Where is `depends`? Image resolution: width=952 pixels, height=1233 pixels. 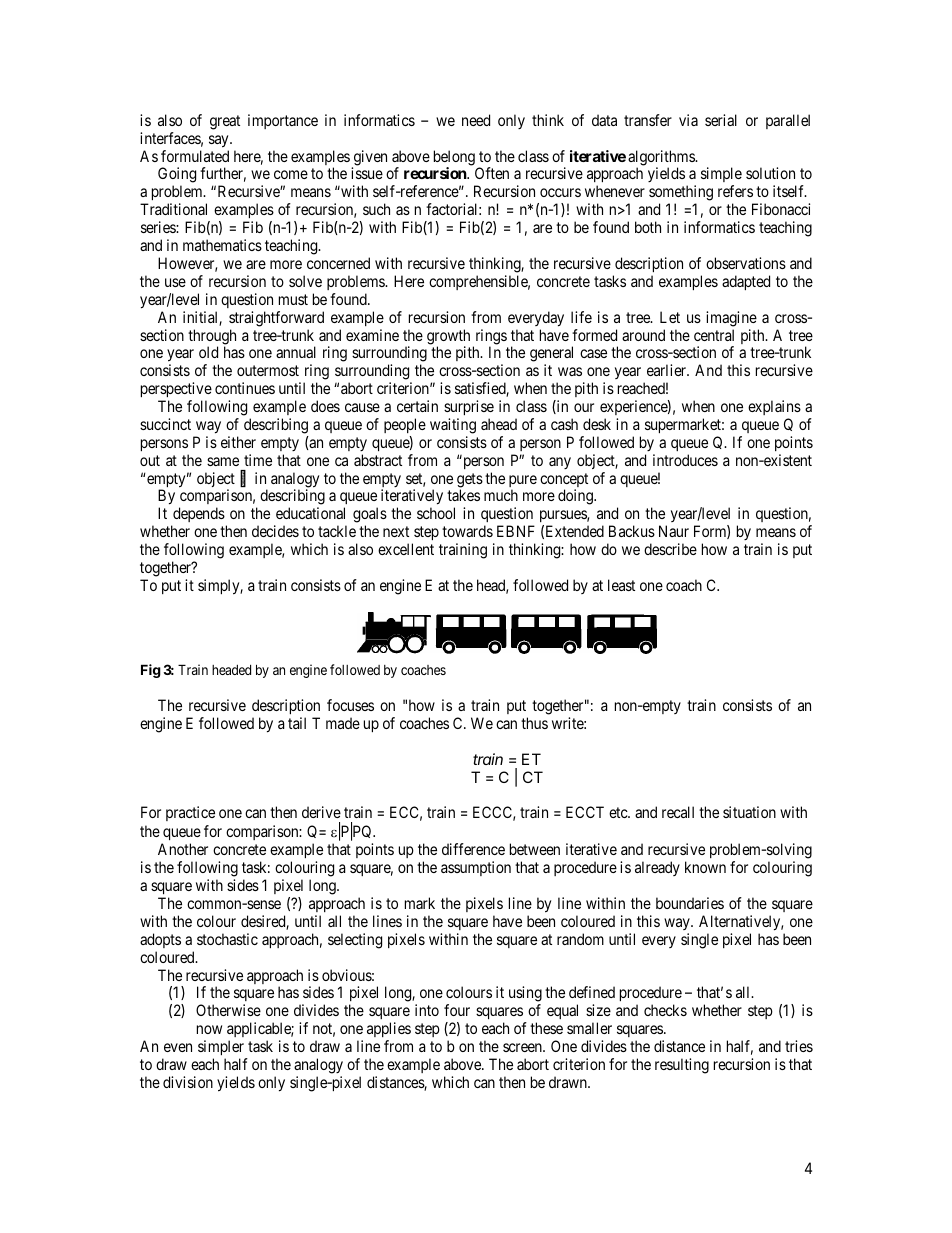
depends is located at coordinates (198, 516).
